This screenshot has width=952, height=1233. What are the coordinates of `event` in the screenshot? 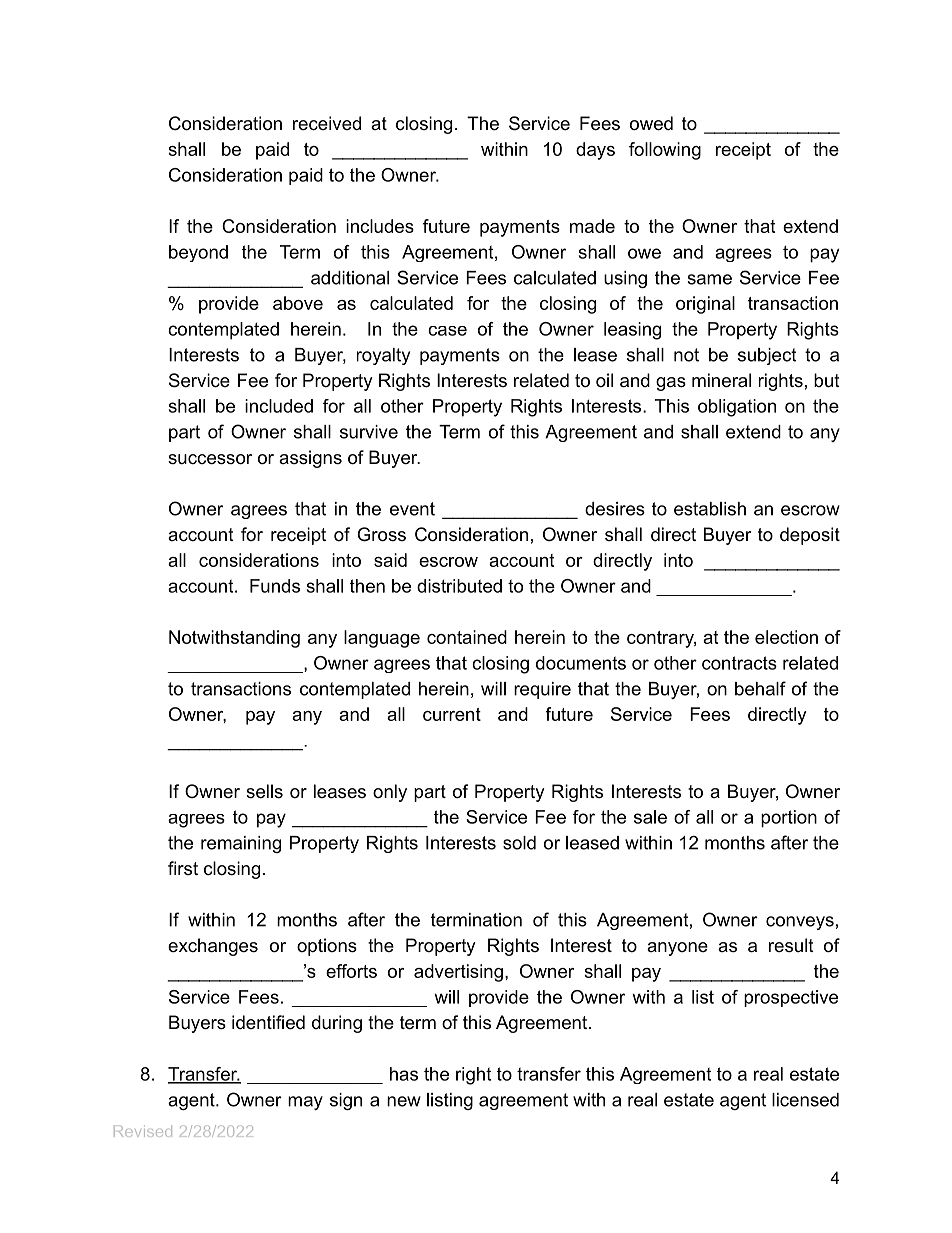 It's located at (412, 509).
